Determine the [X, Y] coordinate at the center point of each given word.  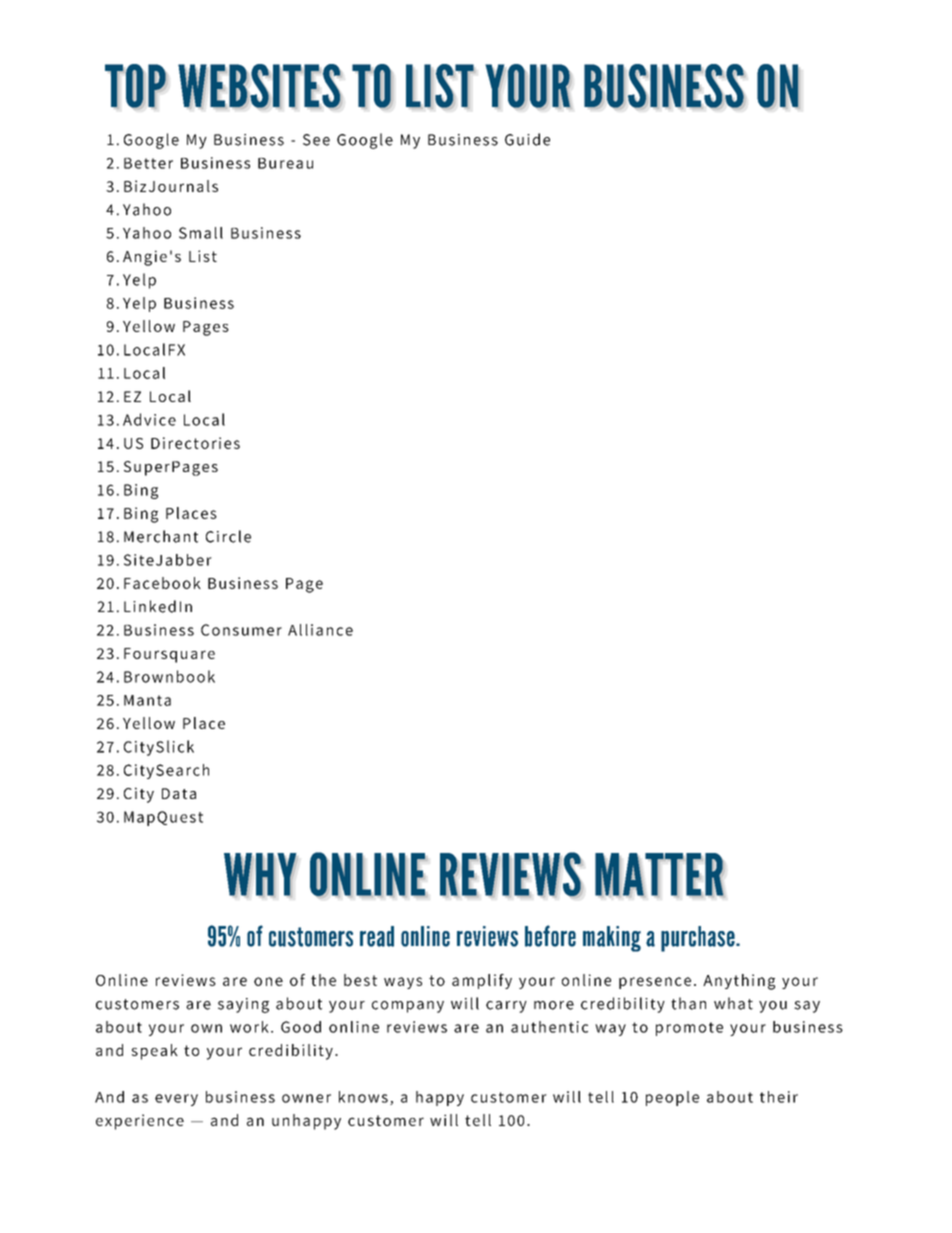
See [316, 140]
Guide [527, 139]
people [672, 1098]
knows [363, 1097]
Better [148, 163]
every [176, 1100]
